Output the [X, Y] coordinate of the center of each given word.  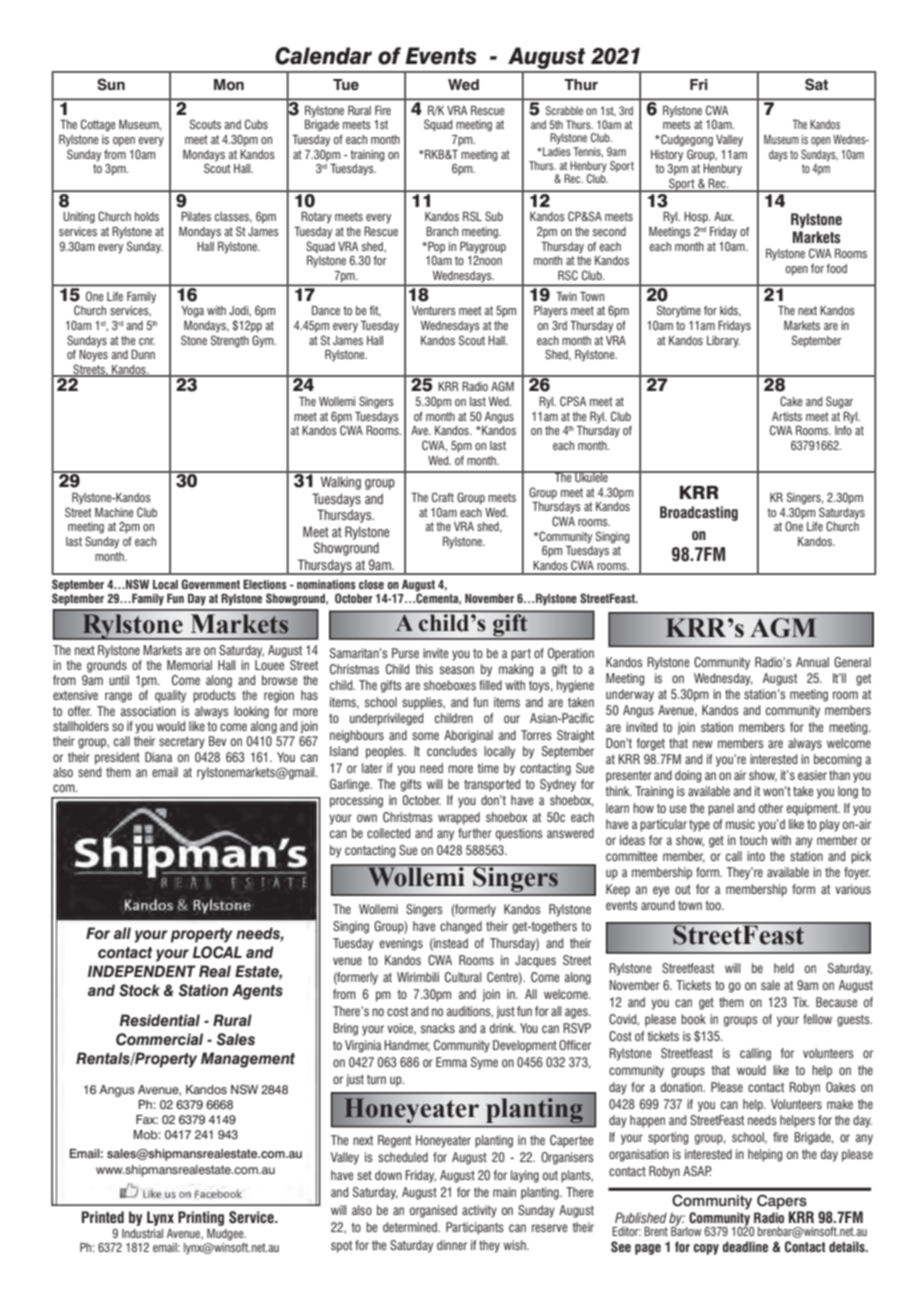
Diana [158, 757]
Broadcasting [699, 513]
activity [479, 1211]
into [756, 856]
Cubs [256, 124]
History [667, 156]
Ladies [556, 151]
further [475, 833]
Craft [443, 497]
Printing [201, 1218]
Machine [114, 512]
